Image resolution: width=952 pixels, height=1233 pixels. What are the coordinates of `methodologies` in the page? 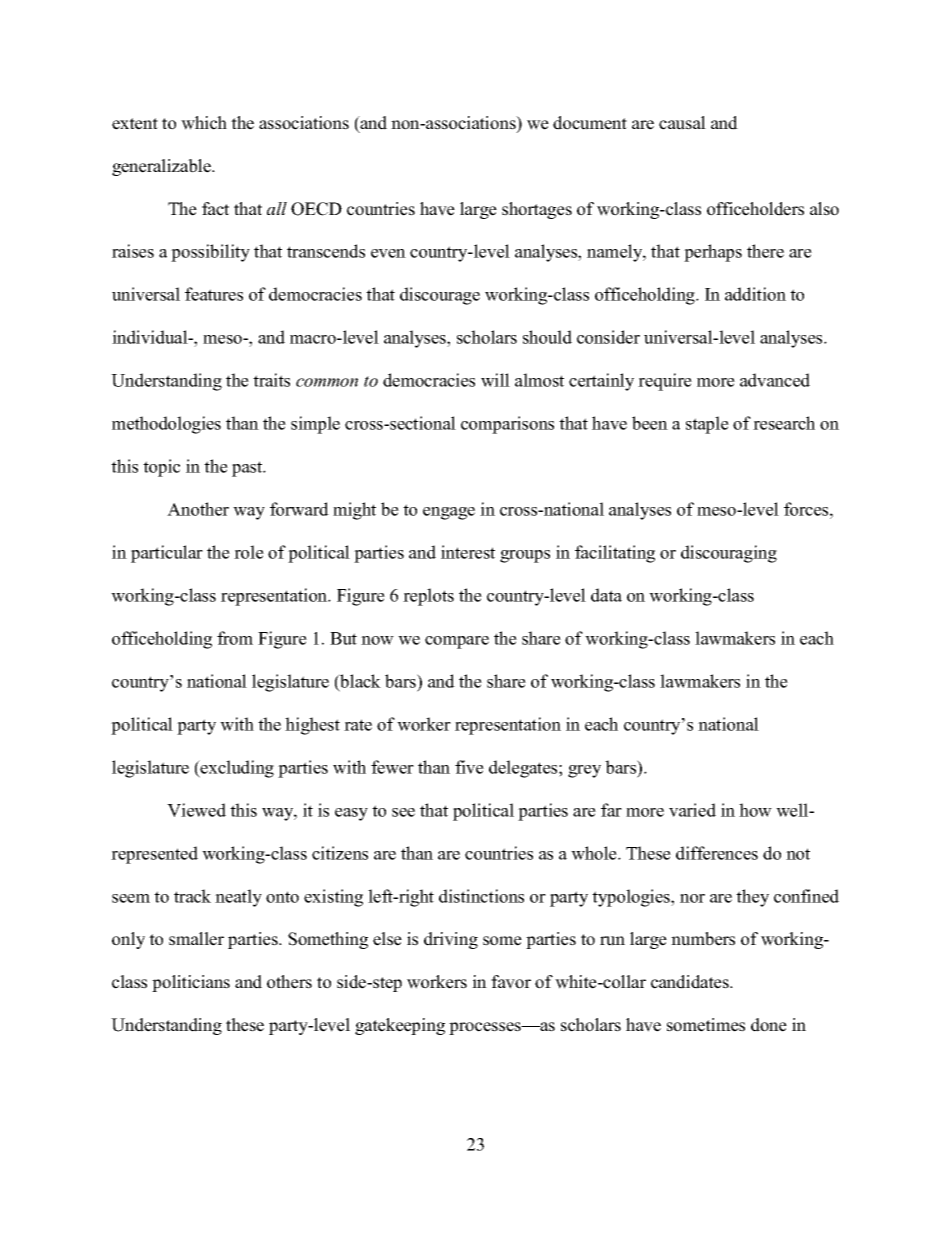 It's located at (166, 425).
